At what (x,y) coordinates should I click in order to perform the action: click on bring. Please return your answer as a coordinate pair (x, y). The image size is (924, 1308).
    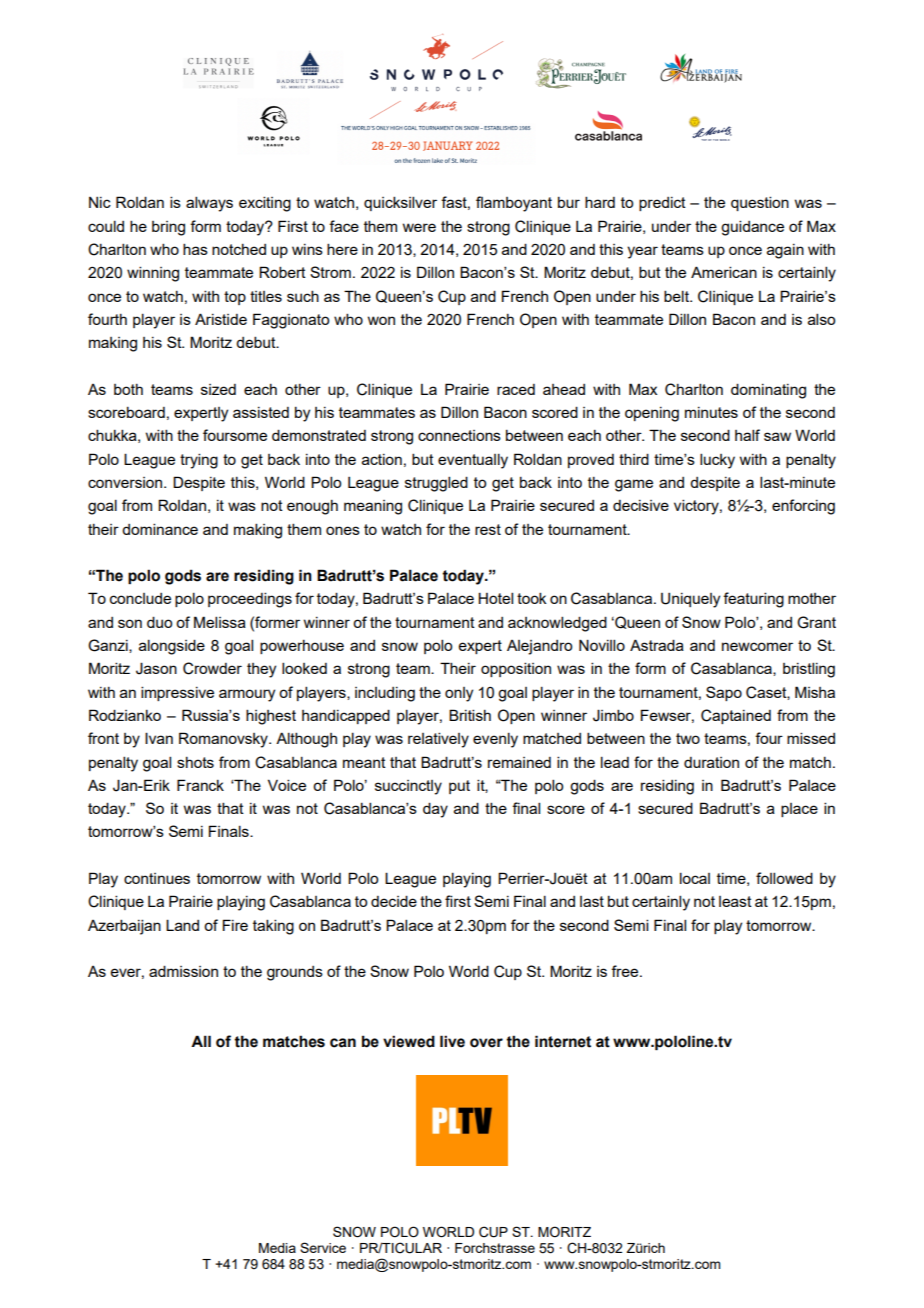
    Looking at the image, I should click on (168, 228).
